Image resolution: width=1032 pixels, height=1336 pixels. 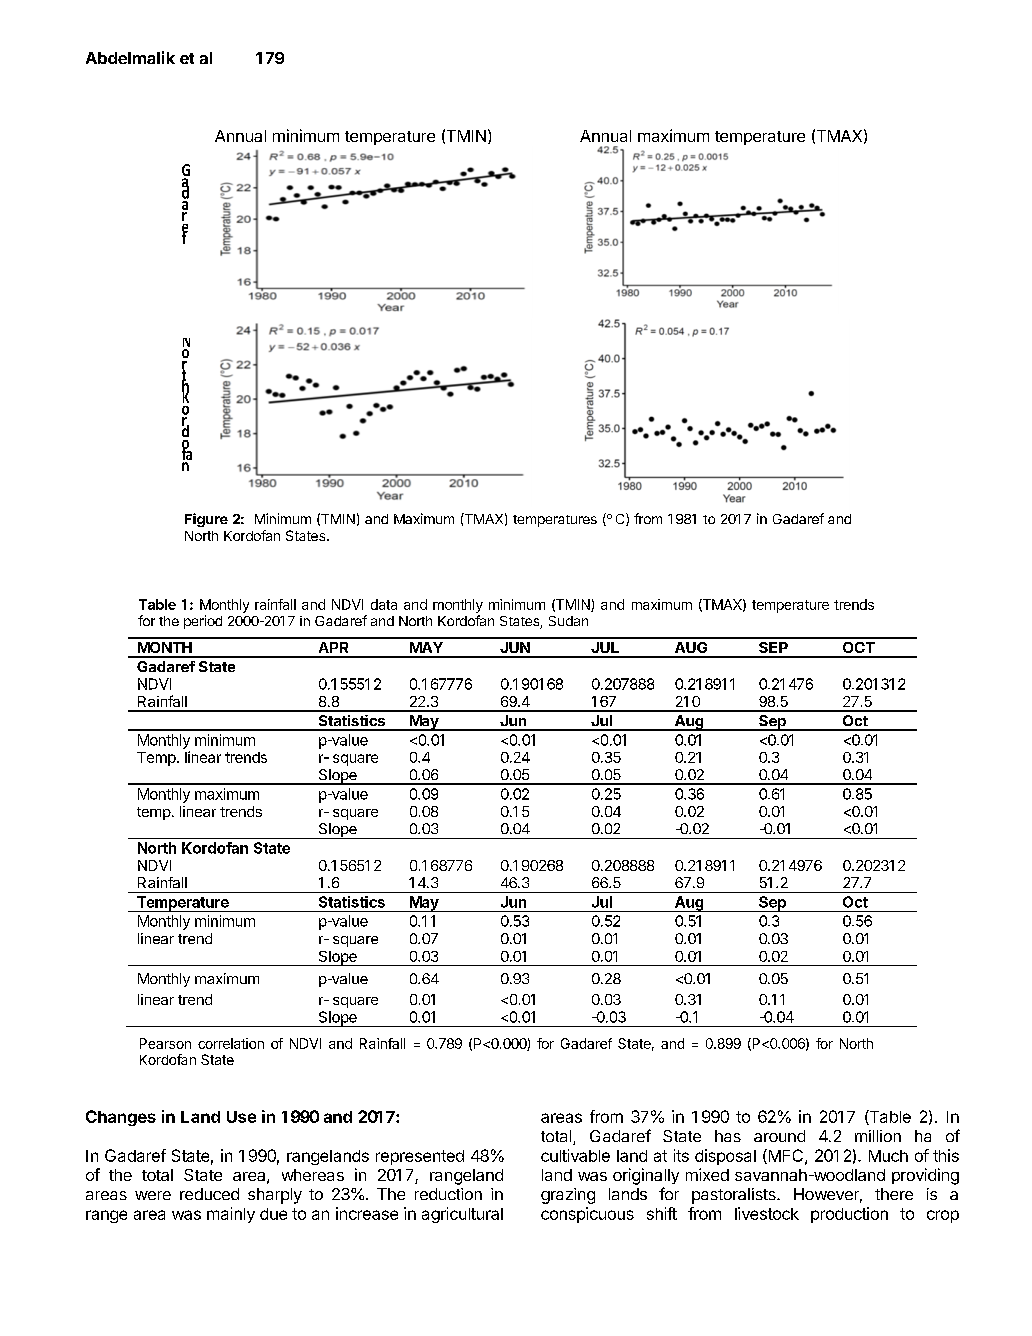 What do you see at coordinates (878, 1136) in the screenshot?
I see `million` at bounding box center [878, 1136].
